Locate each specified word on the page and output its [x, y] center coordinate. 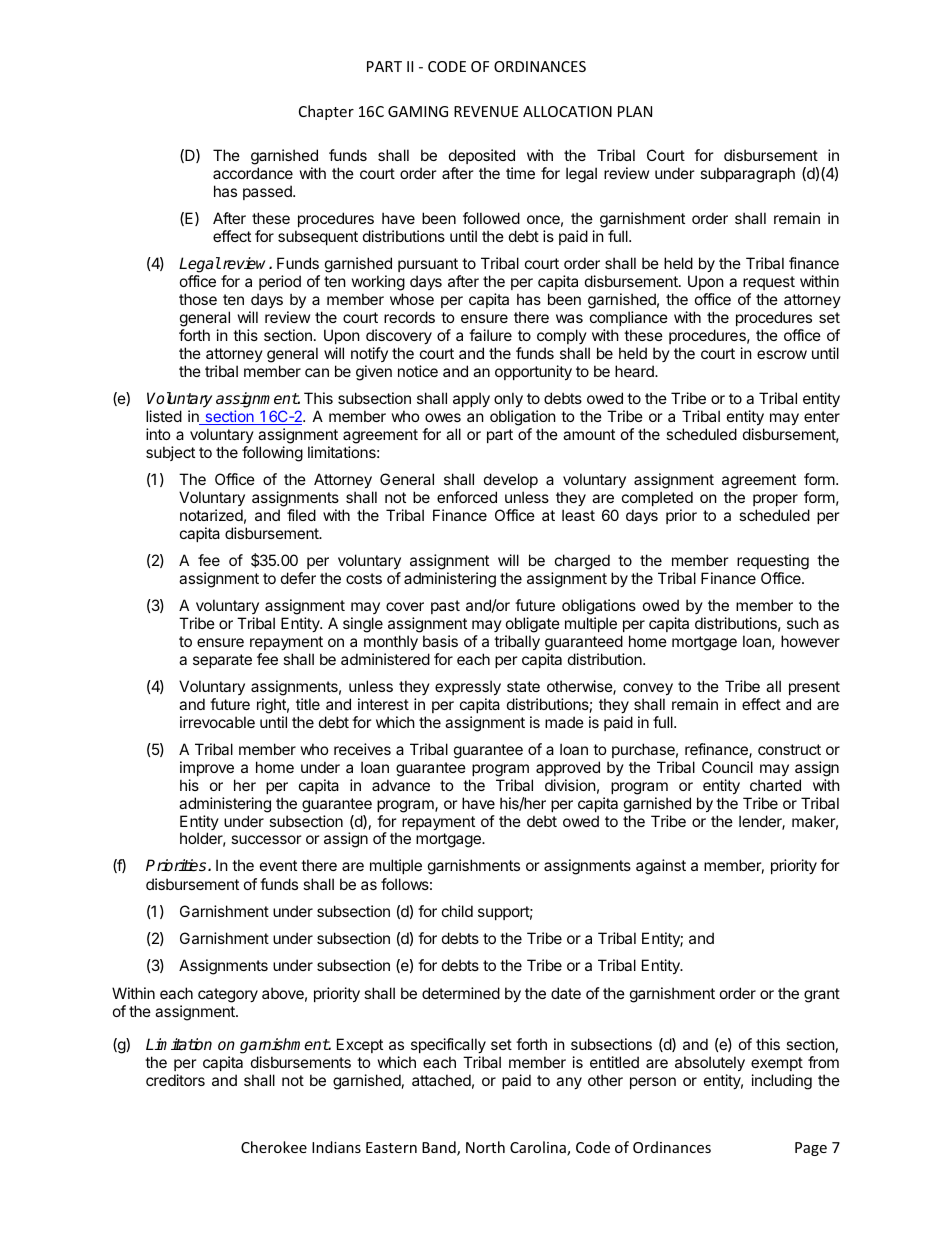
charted [775, 785]
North [485, 1147]
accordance [253, 173]
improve [207, 768]
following [272, 454]
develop [511, 480]
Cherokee [274, 1147]
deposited [482, 156]
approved [568, 768]
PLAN [635, 111]
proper [775, 500]
